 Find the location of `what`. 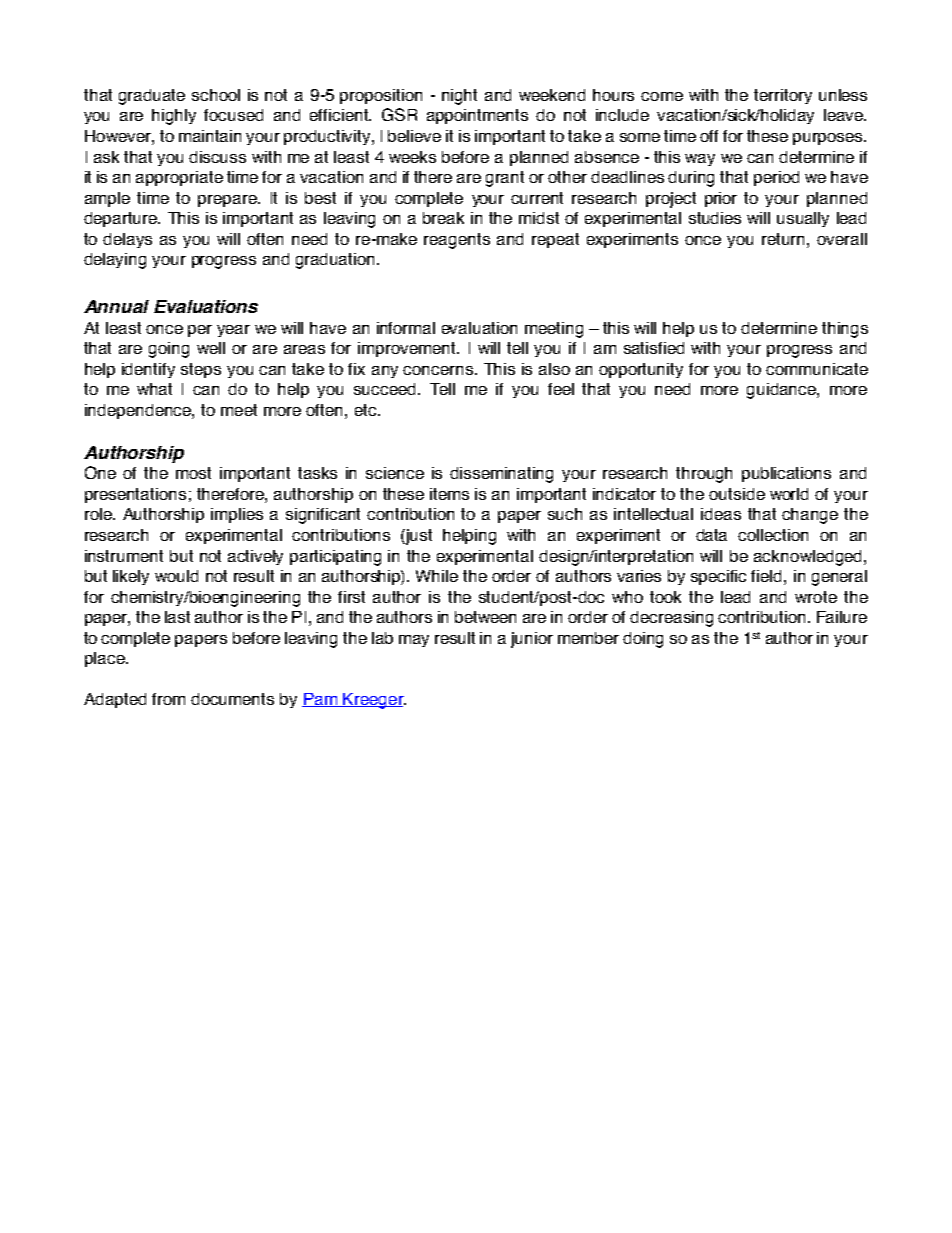

what is located at coordinates (154, 389).
